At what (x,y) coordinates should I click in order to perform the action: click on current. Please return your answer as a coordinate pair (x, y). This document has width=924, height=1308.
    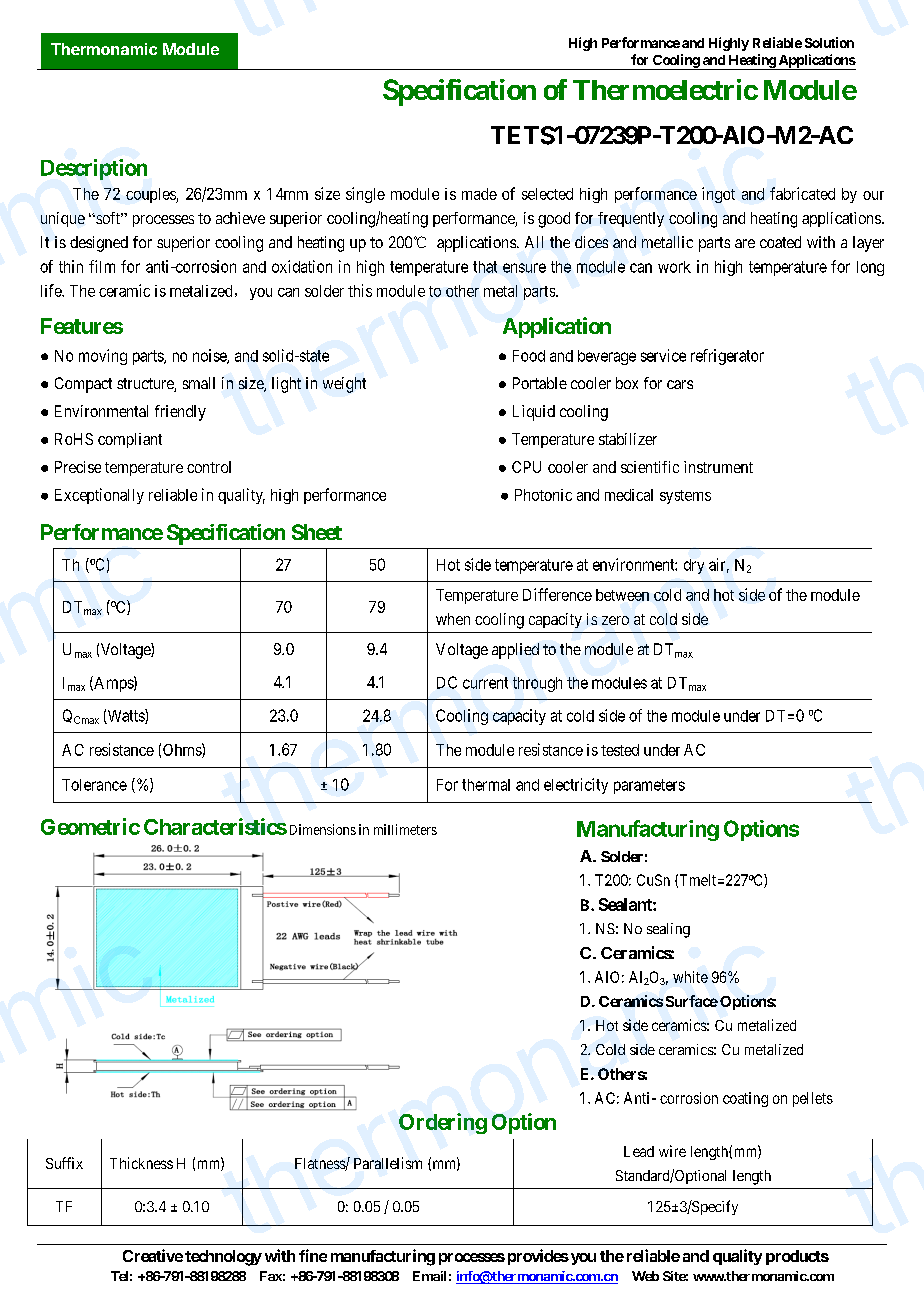
    Looking at the image, I should click on (485, 683).
